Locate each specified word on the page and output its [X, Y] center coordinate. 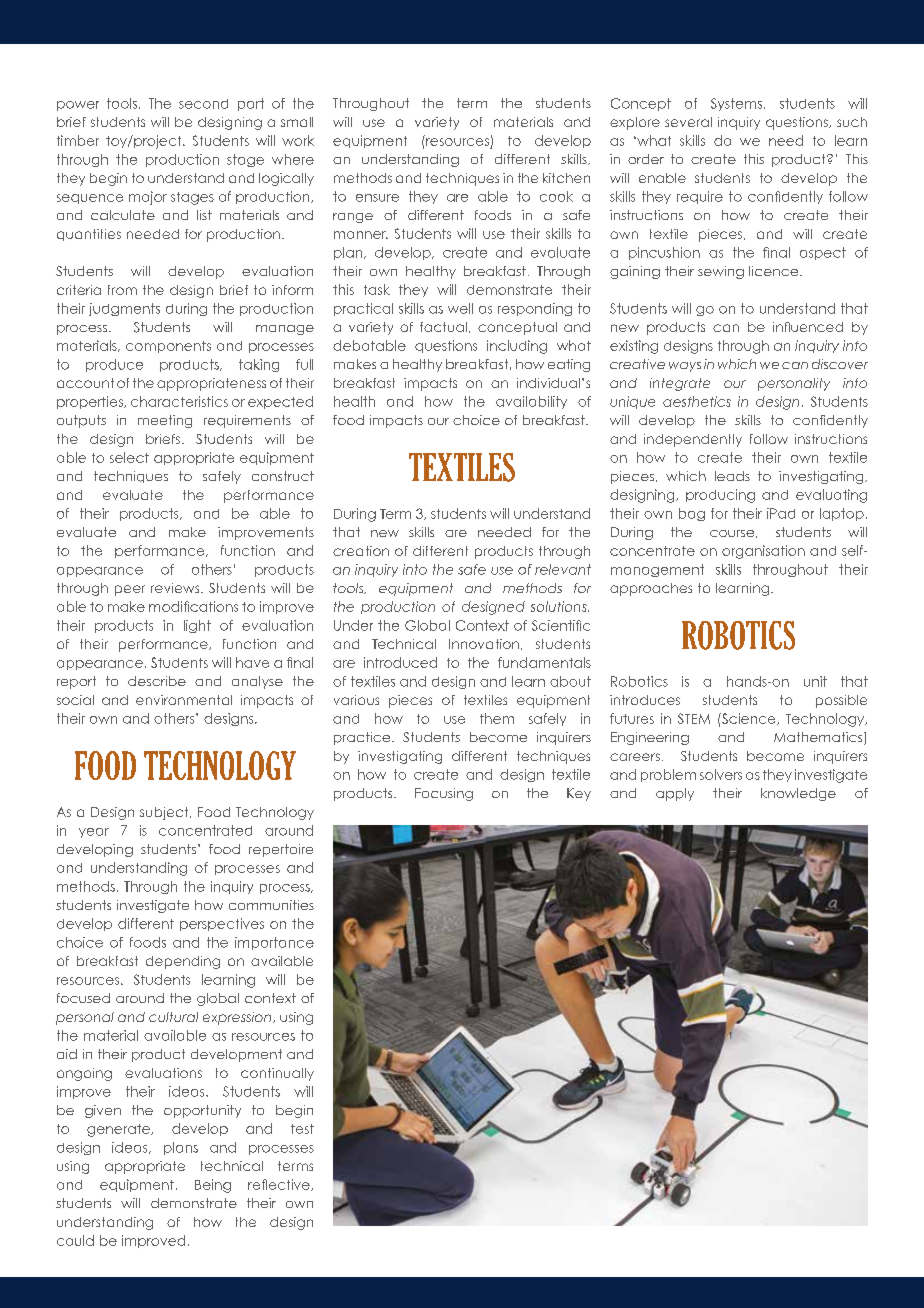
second [203, 104]
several [688, 122]
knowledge [798, 794]
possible [841, 701]
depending [183, 962]
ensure [377, 198]
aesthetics [697, 401]
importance [274, 943]
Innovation [484, 644]
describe [157, 681]
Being [213, 1186]
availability [531, 402]
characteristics [179, 401]
